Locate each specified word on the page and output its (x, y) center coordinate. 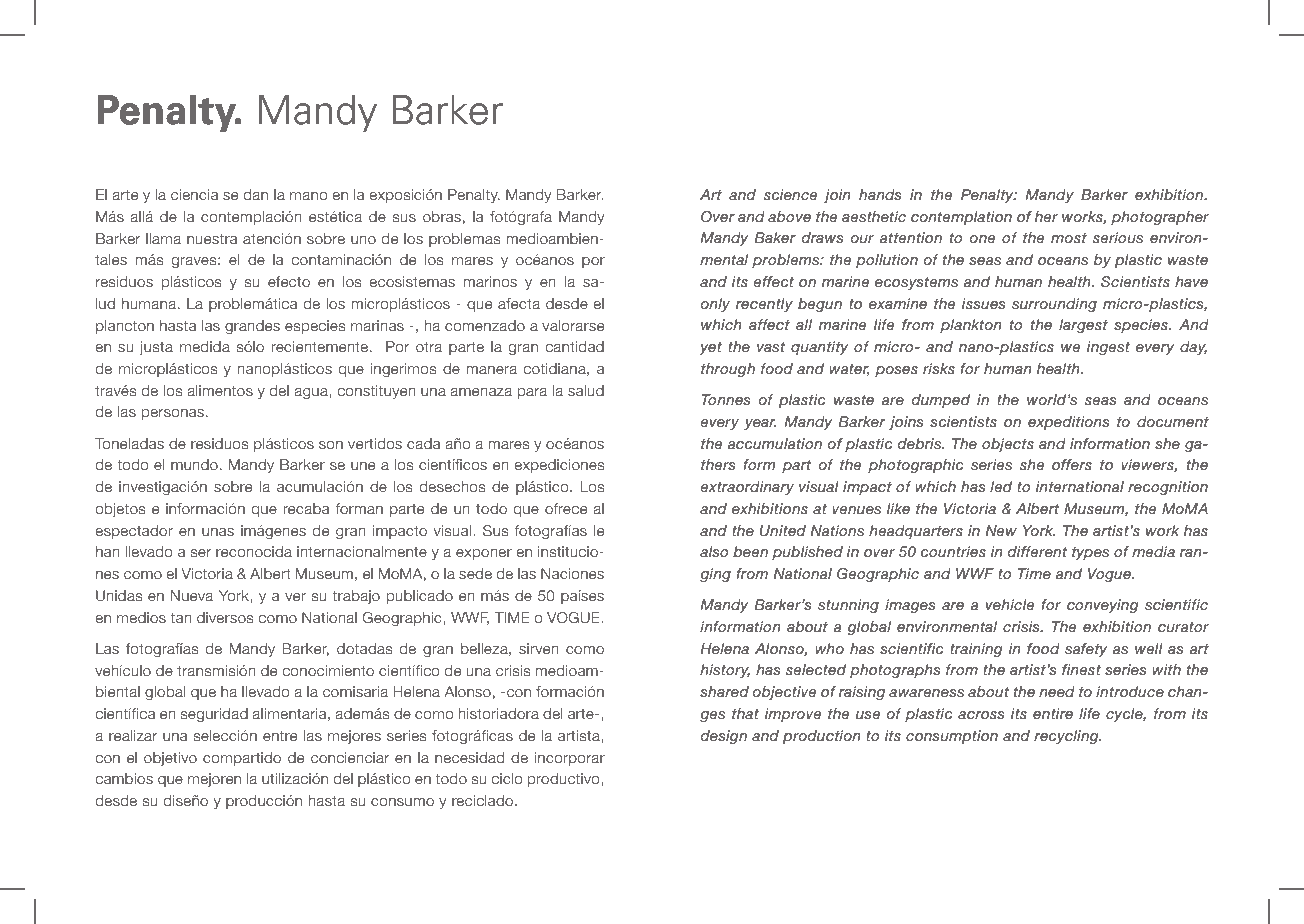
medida (205, 347)
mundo (194, 464)
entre (280, 736)
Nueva (192, 595)
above (789, 216)
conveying (1103, 606)
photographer (1160, 218)
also (714, 551)
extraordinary (747, 488)
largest (1083, 326)
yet (710, 348)
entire (1053, 713)
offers (1072, 464)
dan (256, 194)
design (724, 737)
